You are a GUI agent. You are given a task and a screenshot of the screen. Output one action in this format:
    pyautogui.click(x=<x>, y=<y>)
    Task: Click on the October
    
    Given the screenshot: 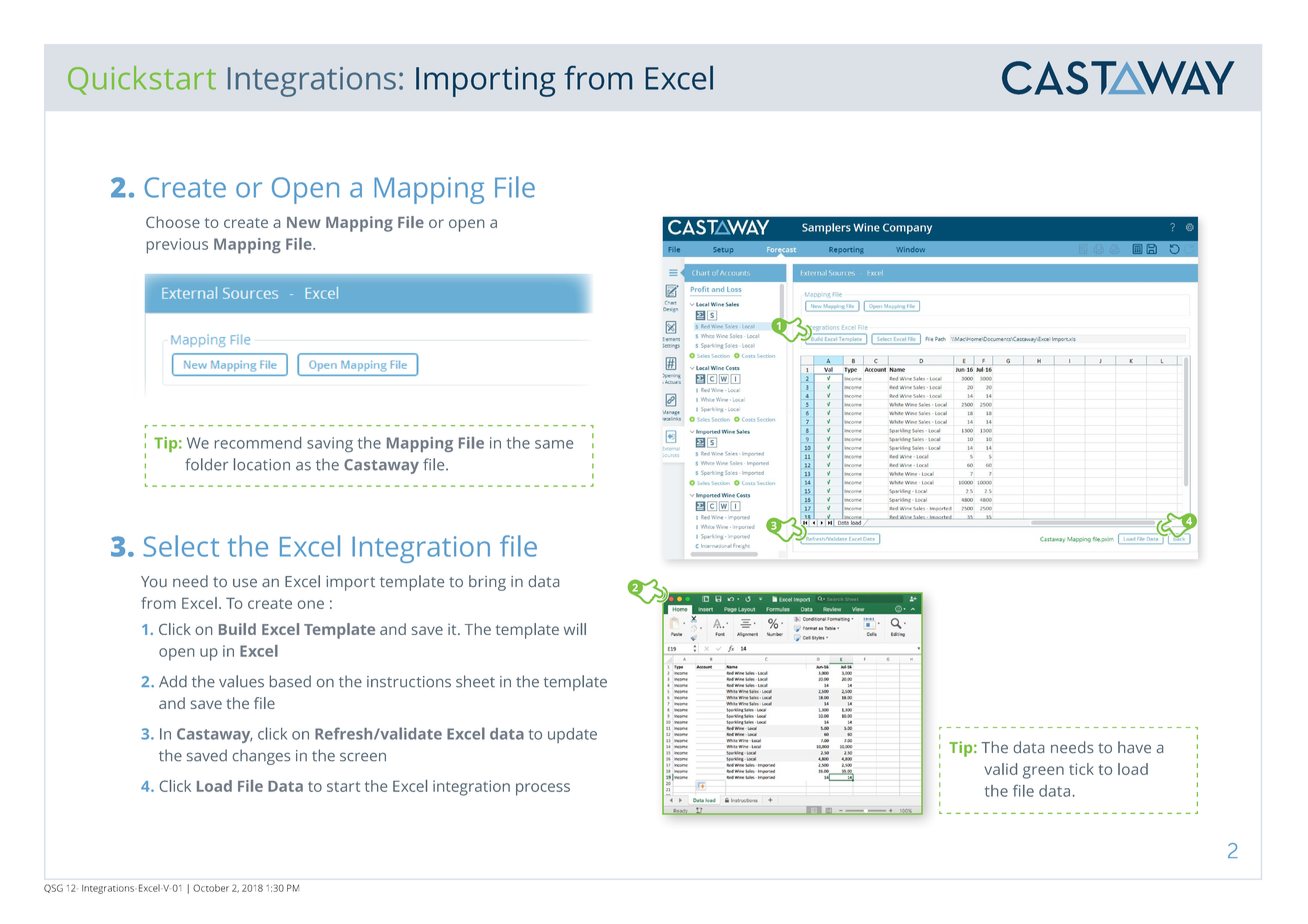 What is the action you would take?
    pyautogui.click(x=211, y=888)
